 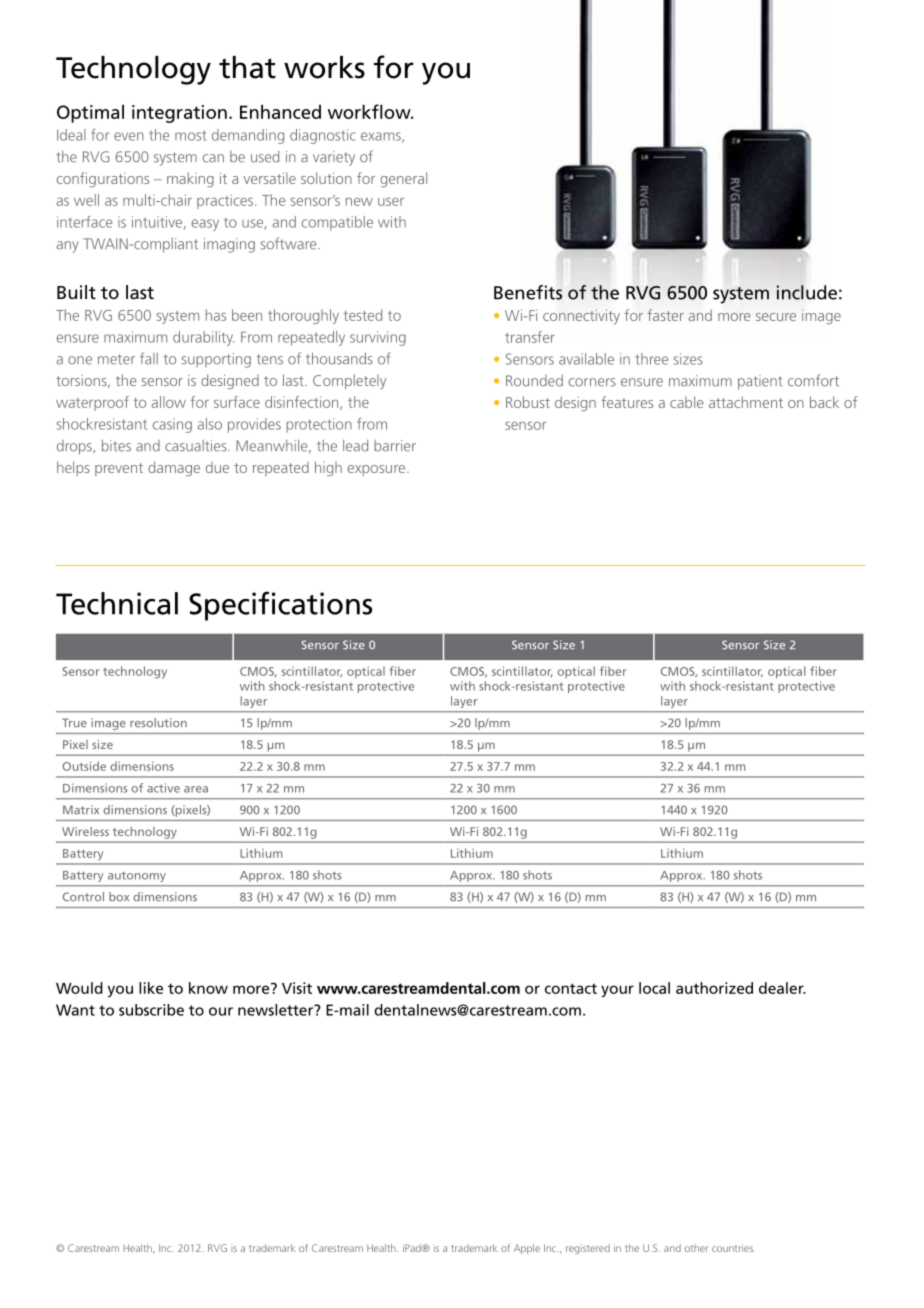 What do you see at coordinates (807, 292) in the screenshot?
I see `include` at bounding box center [807, 292].
